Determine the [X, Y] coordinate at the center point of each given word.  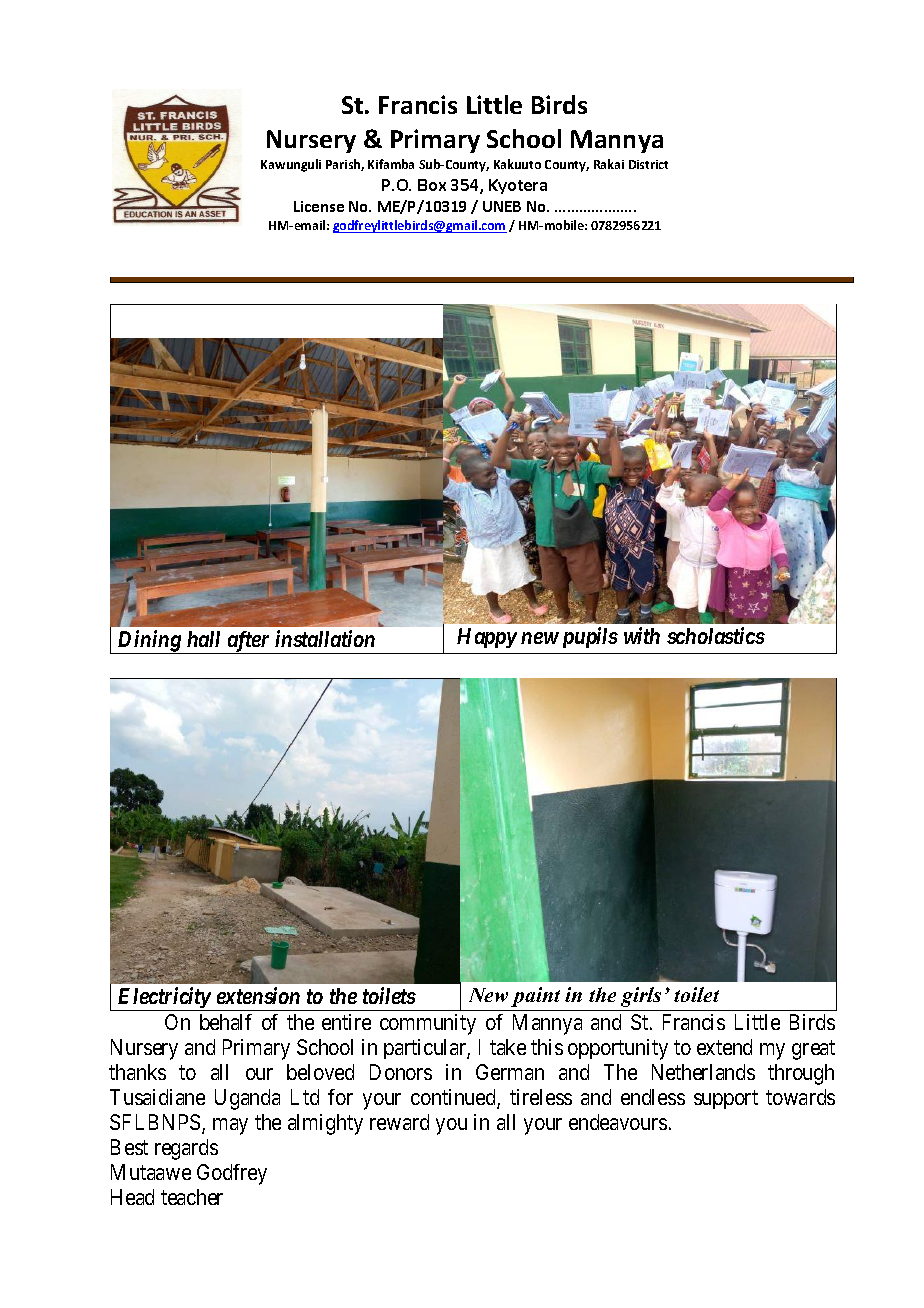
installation [325, 638]
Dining [149, 642]
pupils [588, 637]
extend [724, 1047]
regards [186, 1149]
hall [203, 639]
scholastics [716, 635]
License [319, 206]
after [248, 642]
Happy [487, 638]
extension [258, 996]
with [642, 635]
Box [432, 185]
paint [535, 997]
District [648, 164]
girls [641, 997]
